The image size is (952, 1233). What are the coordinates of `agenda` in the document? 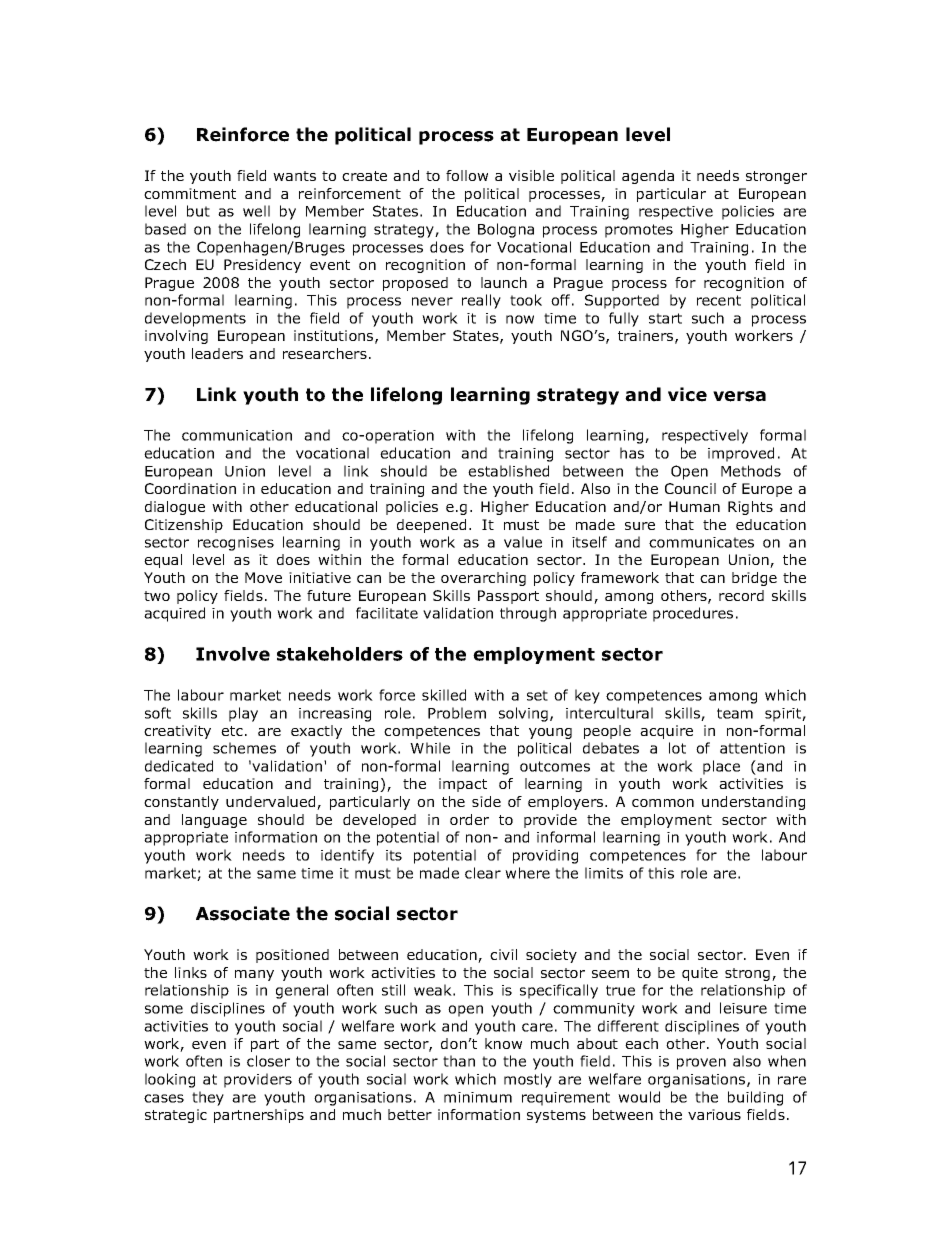 It's located at (648, 177).
